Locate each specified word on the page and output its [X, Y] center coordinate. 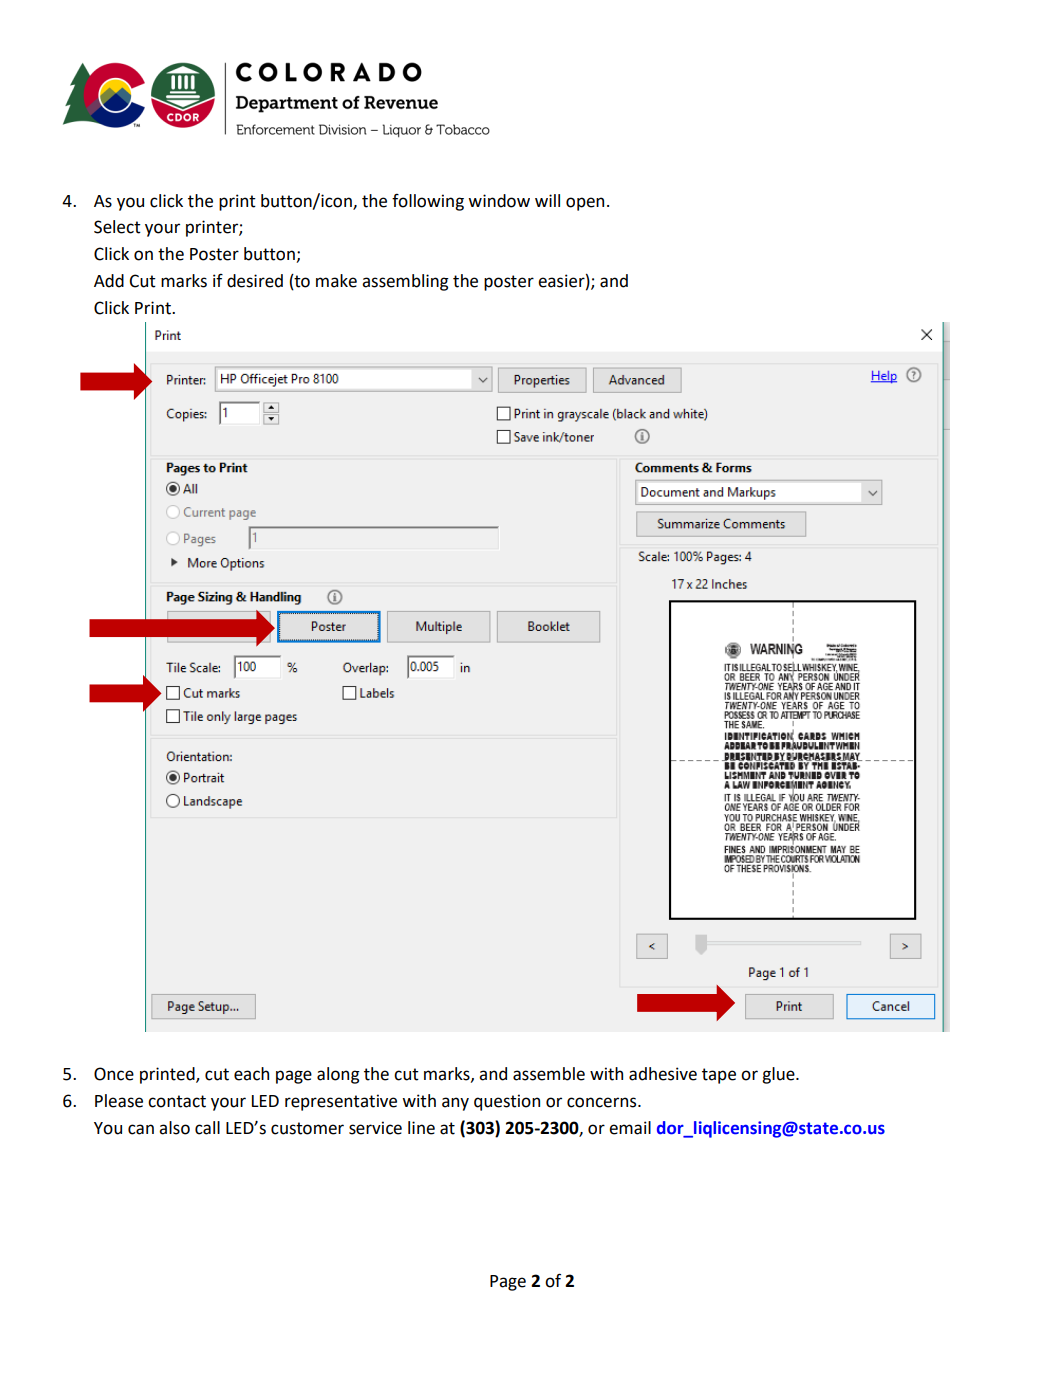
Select [117, 227]
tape [719, 1076]
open [585, 204]
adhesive [663, 1074]
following [428, 202]
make [336, 281]
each [251, 1074]
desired [255, 281]
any [455, 1104]
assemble [549, 1074]
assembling [405, 282]
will [547, 200]
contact [177, 1101]
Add [109, 281]
